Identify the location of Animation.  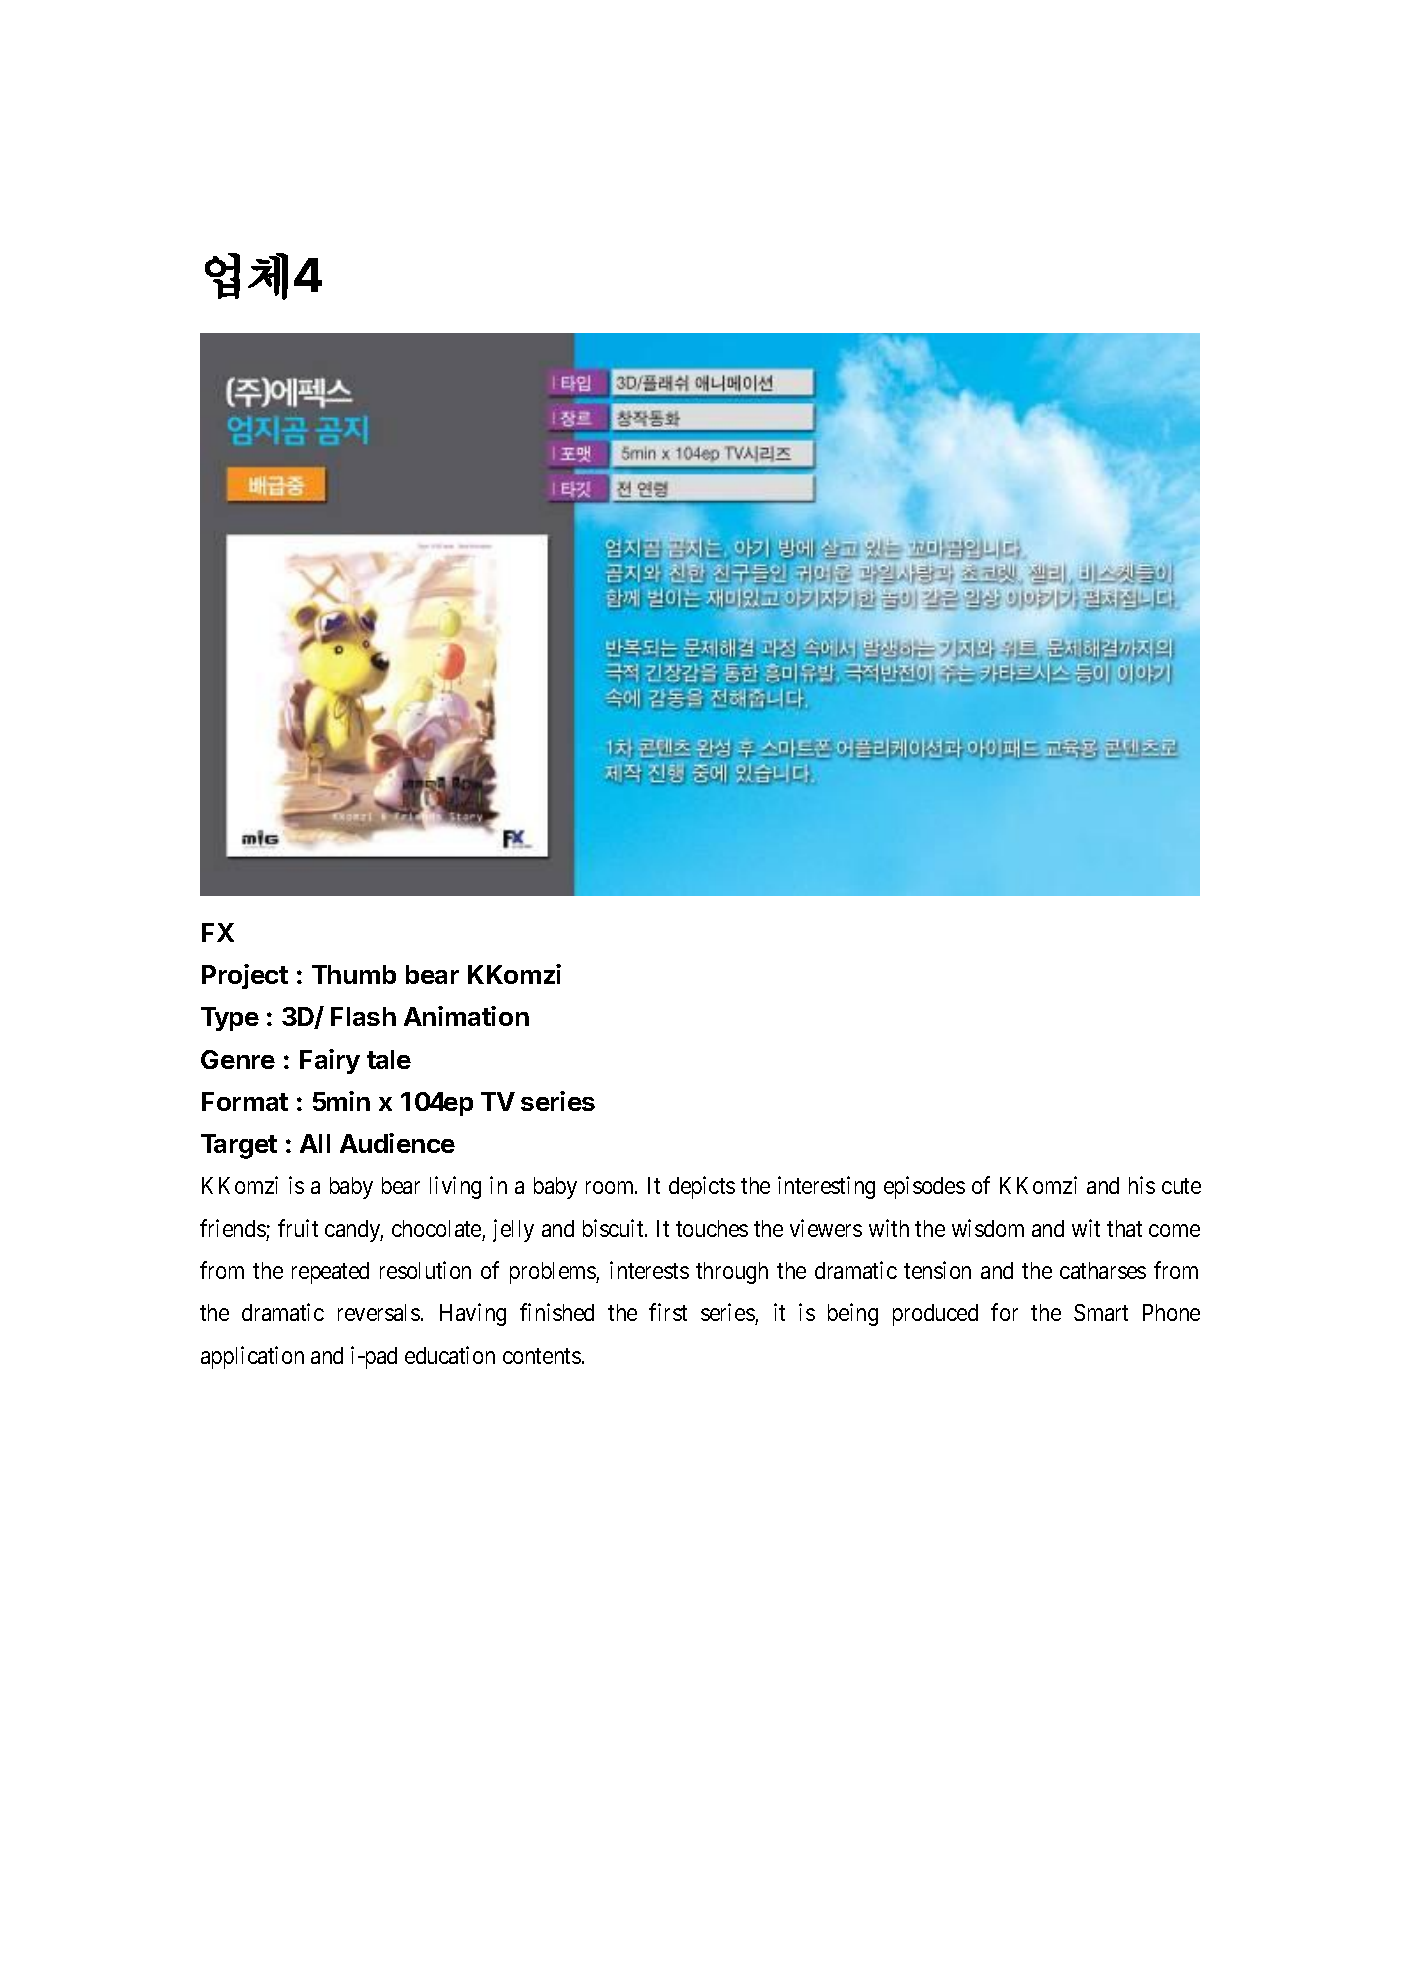
(466, 1016).
